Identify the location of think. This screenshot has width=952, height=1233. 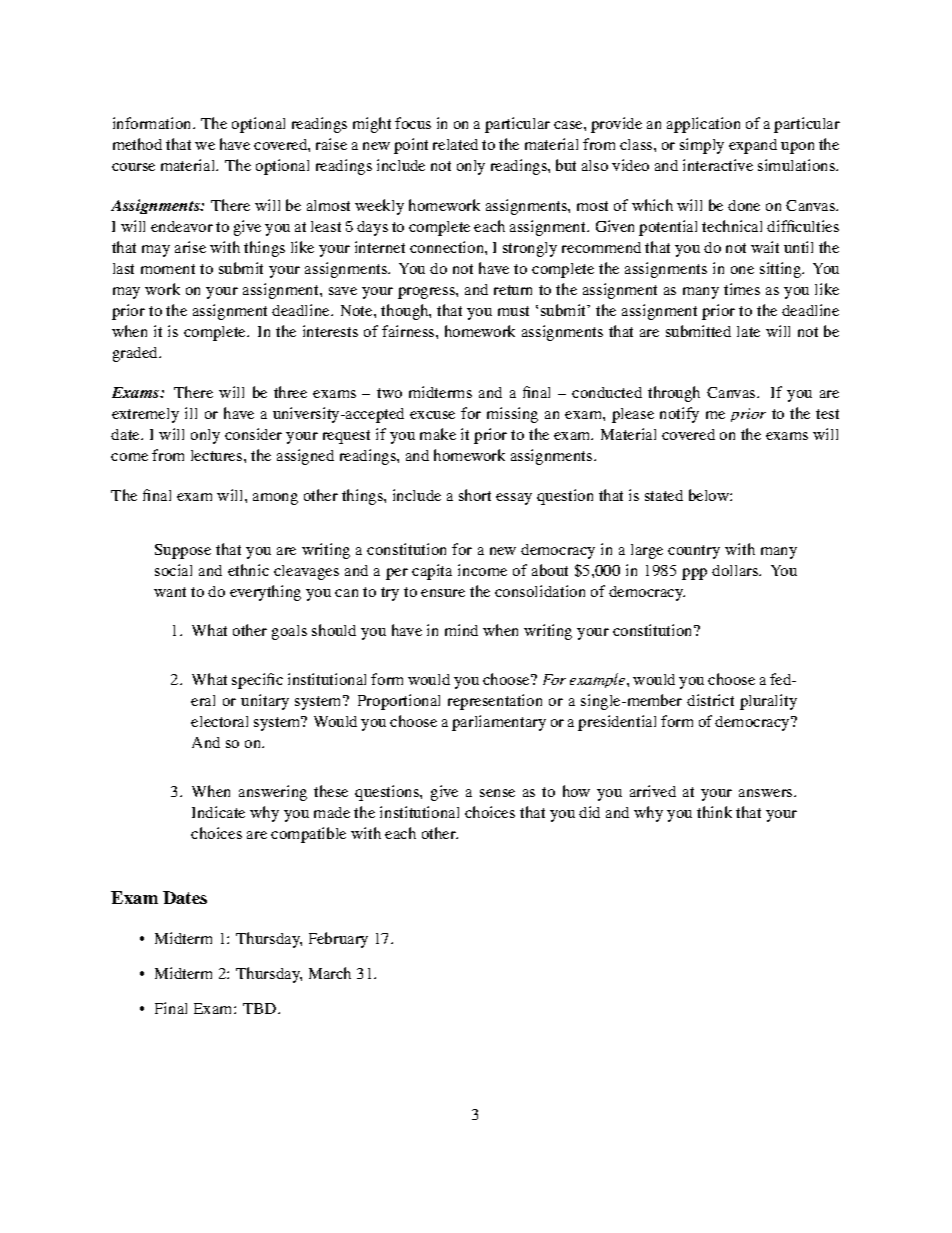
(714, 812).
